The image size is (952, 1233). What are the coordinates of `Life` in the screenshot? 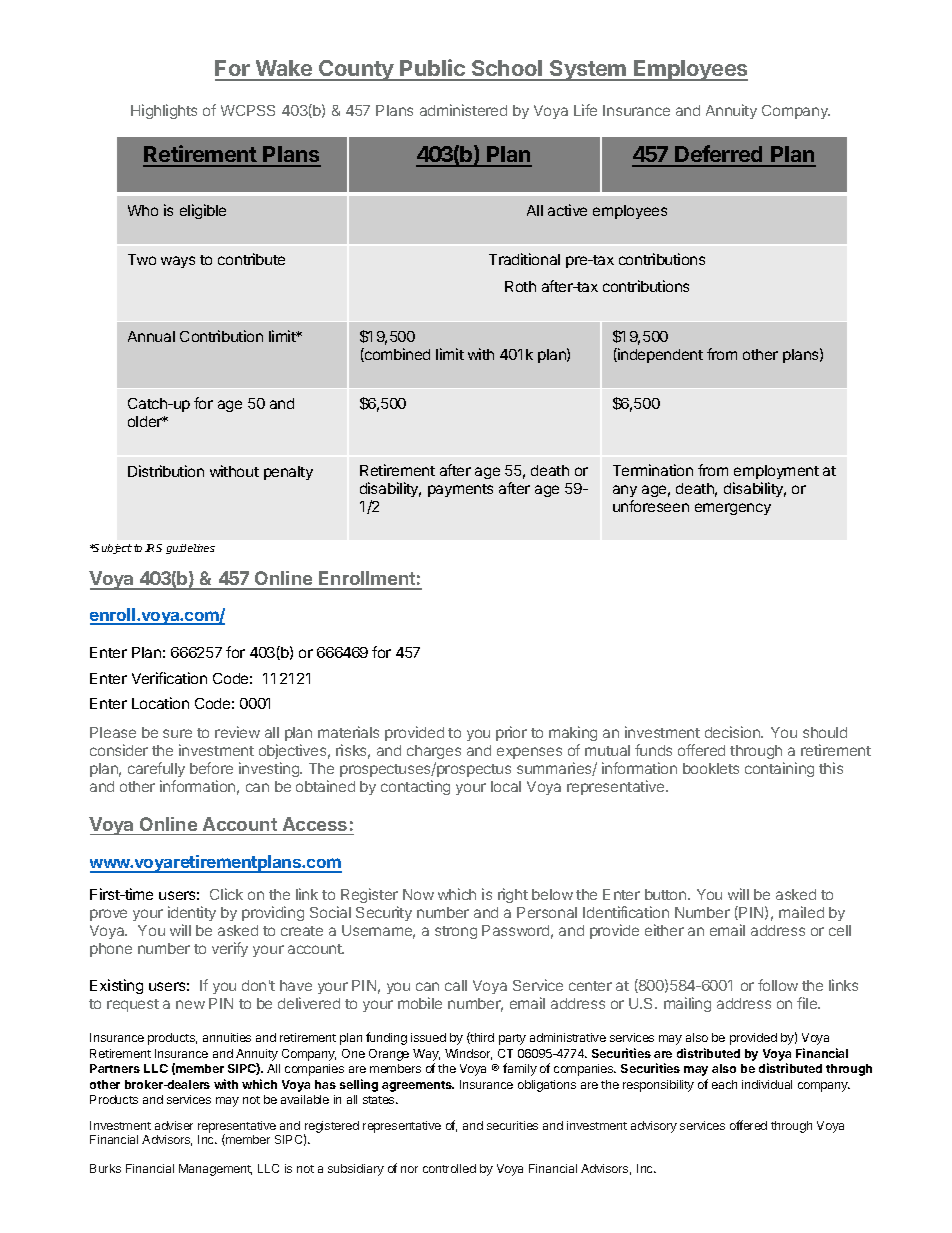 It's located at (585, 110).
